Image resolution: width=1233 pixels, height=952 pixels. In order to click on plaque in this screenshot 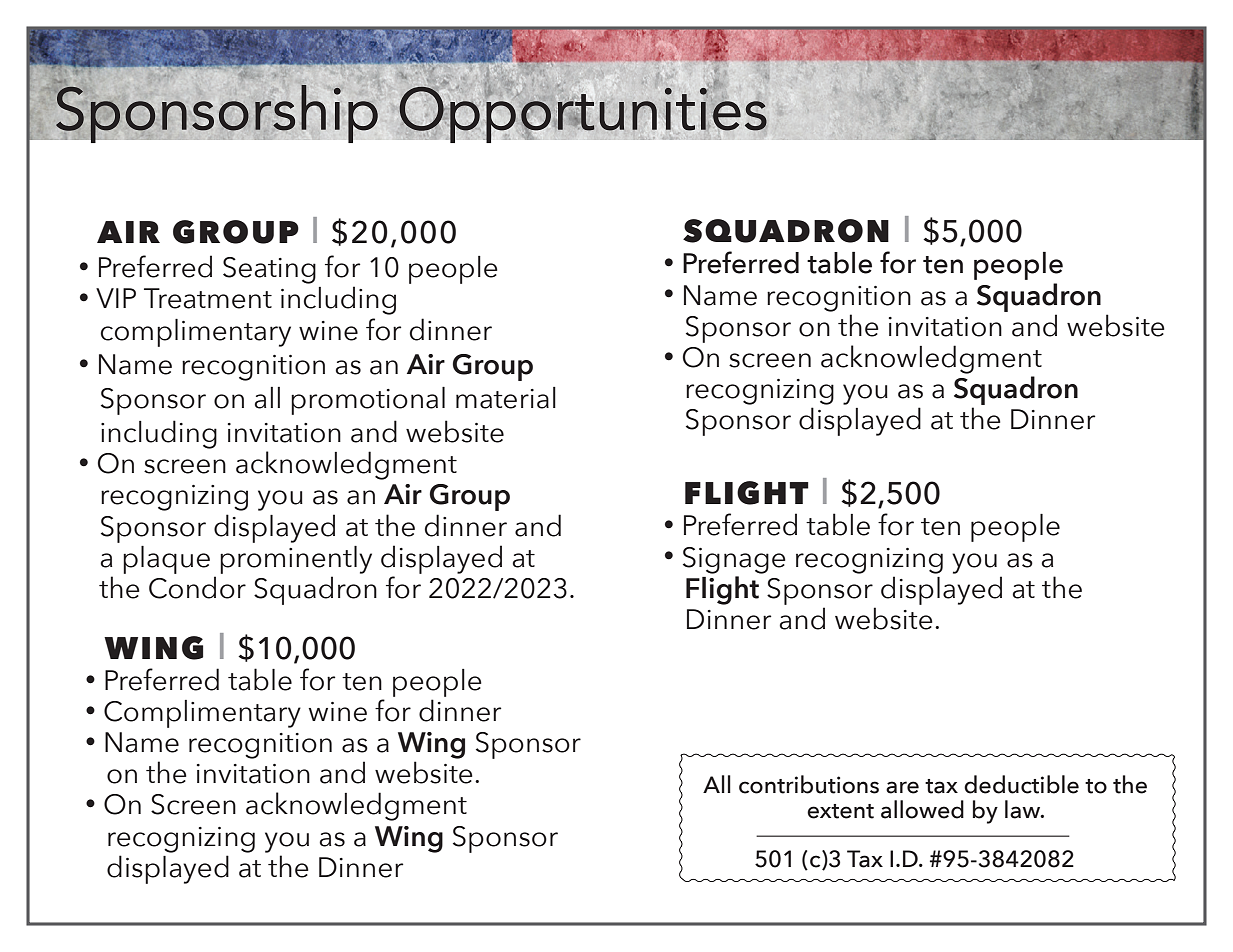, I will do `click(166, 560)`.
